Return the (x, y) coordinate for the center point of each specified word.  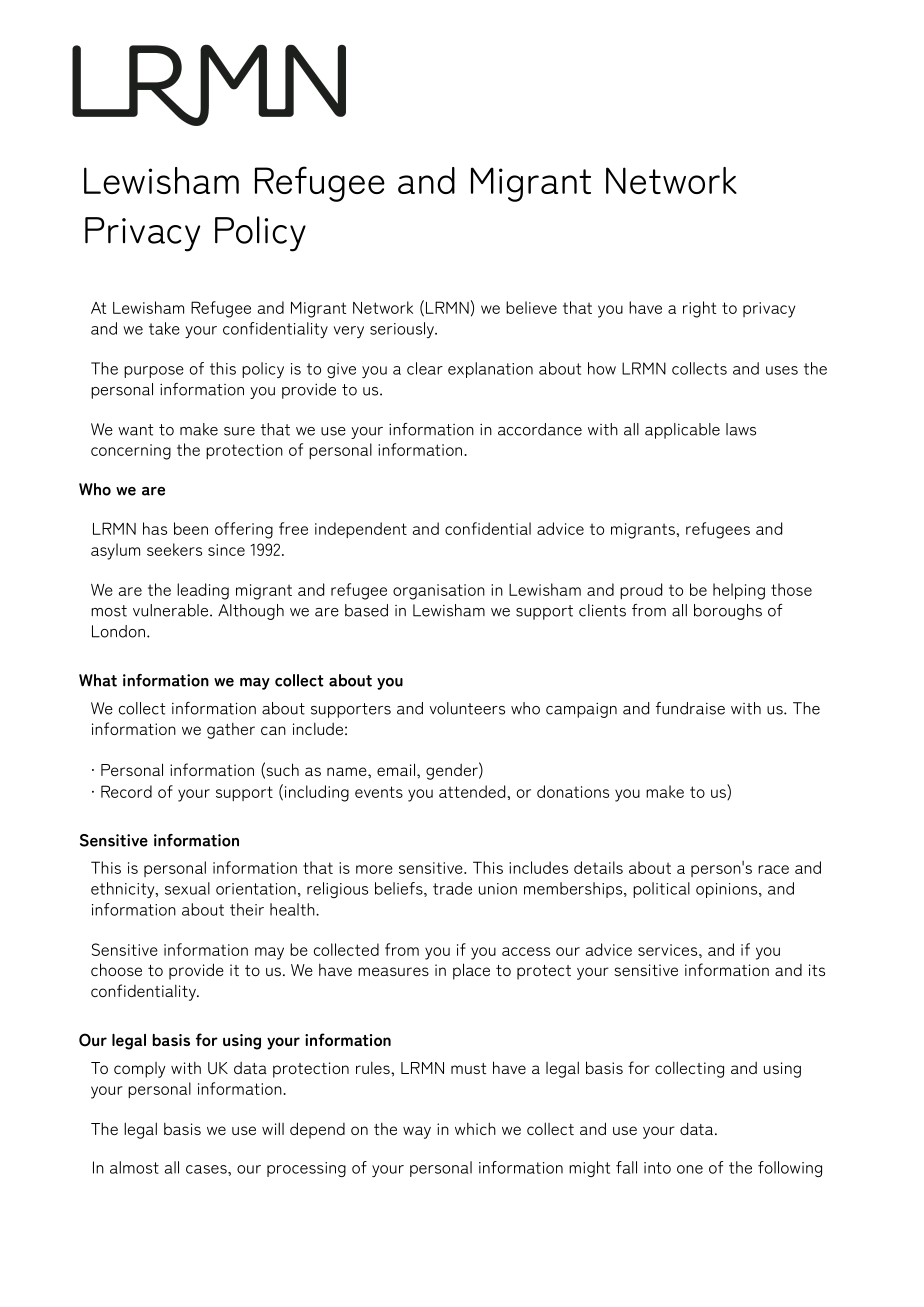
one (690, 1169)
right (699, 309)
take (164, 328)
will (273, 1128)
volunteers (467, 708)
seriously (403, 330)
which (475, 1128)
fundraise (690, 708)
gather (231, 730)
